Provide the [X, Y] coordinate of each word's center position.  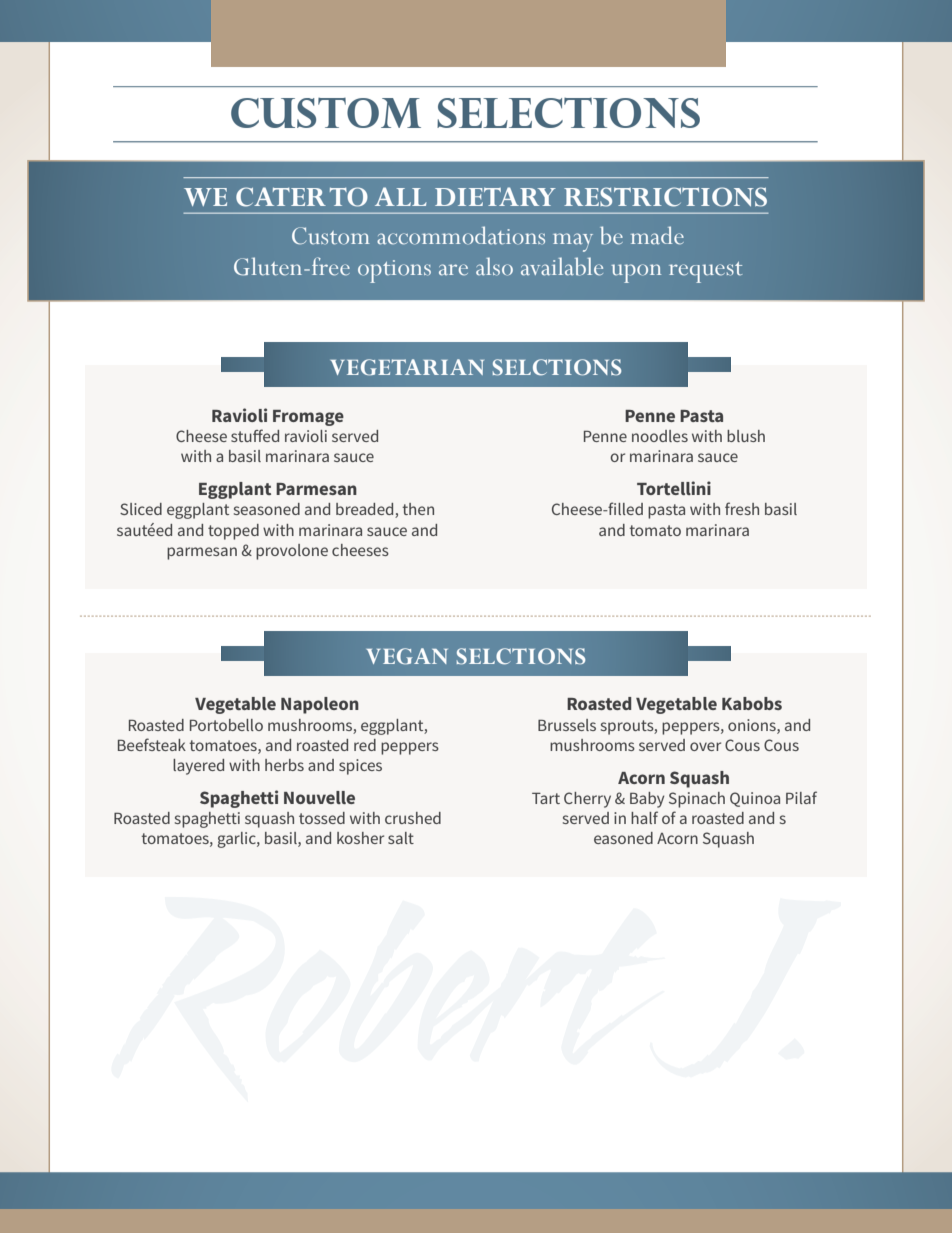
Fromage [308, 418]
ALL [401, 196]
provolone [292, 552]
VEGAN [407, 656]
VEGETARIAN [407, 367]
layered [198, 767]
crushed [413, 818]
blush [746, 436]
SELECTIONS [568, 113]
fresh [742, 508]
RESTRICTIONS [665, 197]
